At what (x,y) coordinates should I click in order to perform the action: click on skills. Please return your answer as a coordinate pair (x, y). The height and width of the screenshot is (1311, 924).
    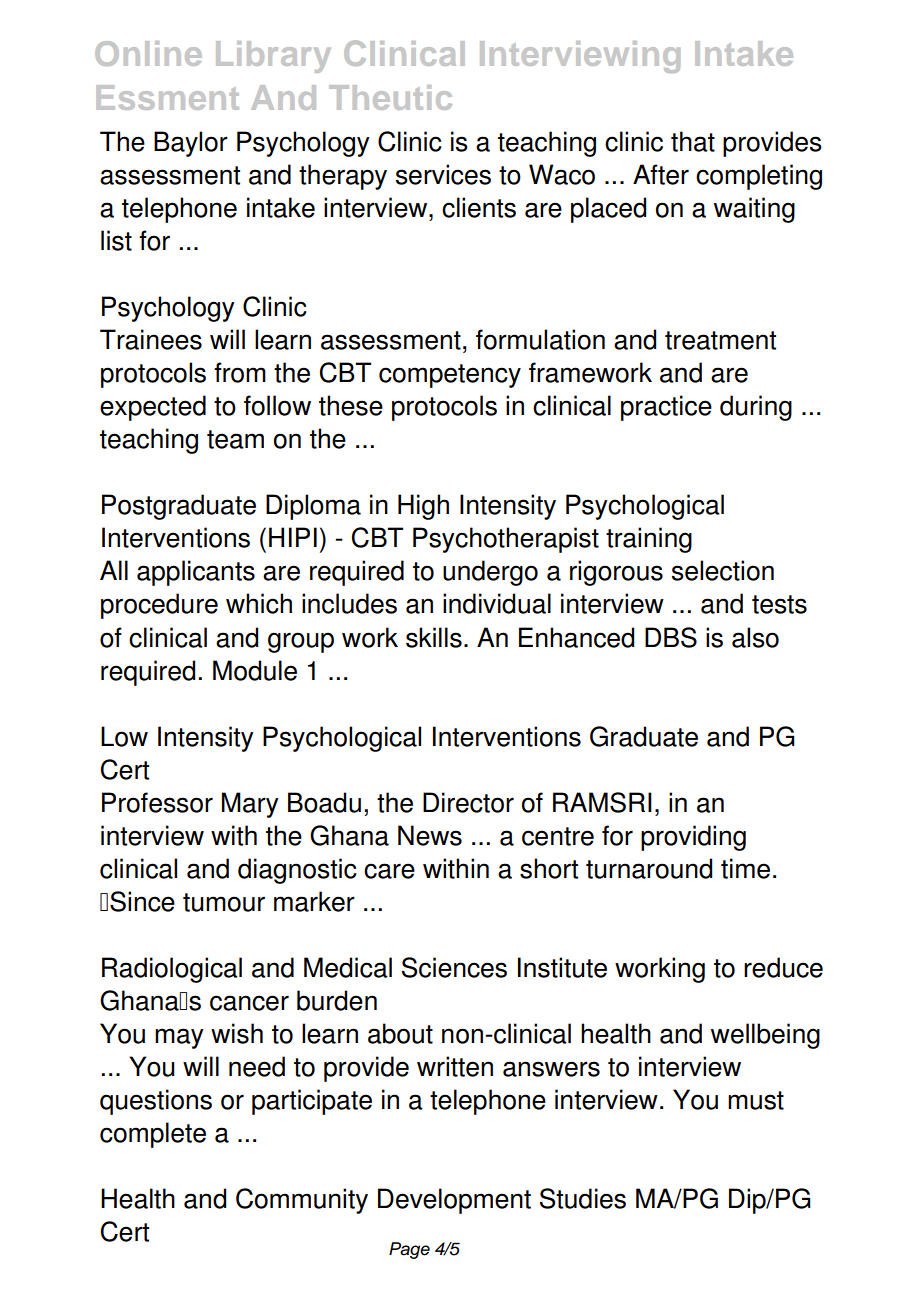
    Looking at the image, I should click on (434, 637).
